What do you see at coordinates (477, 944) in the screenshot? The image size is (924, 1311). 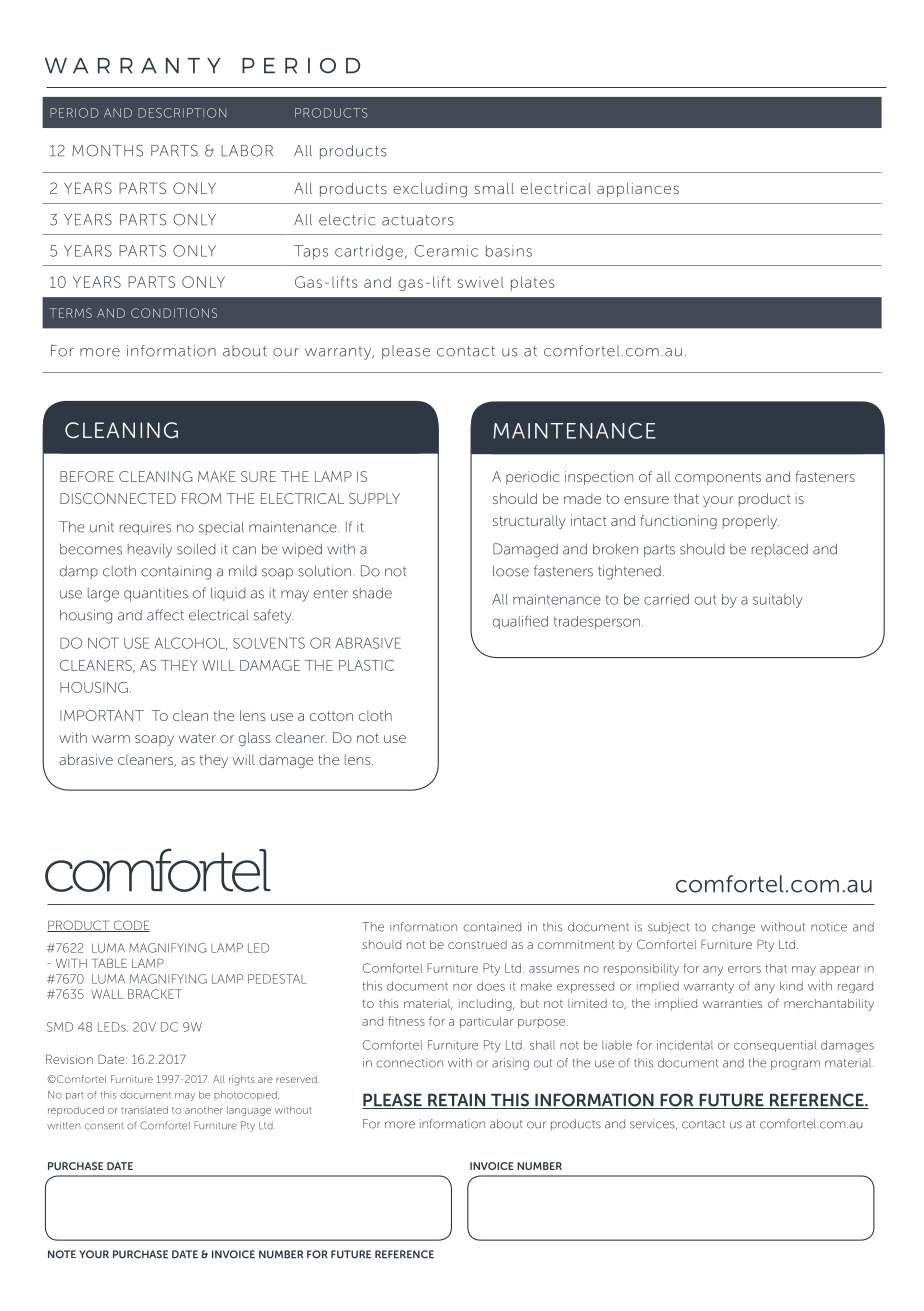 I see `construed` at bounding box center [477, 944].
